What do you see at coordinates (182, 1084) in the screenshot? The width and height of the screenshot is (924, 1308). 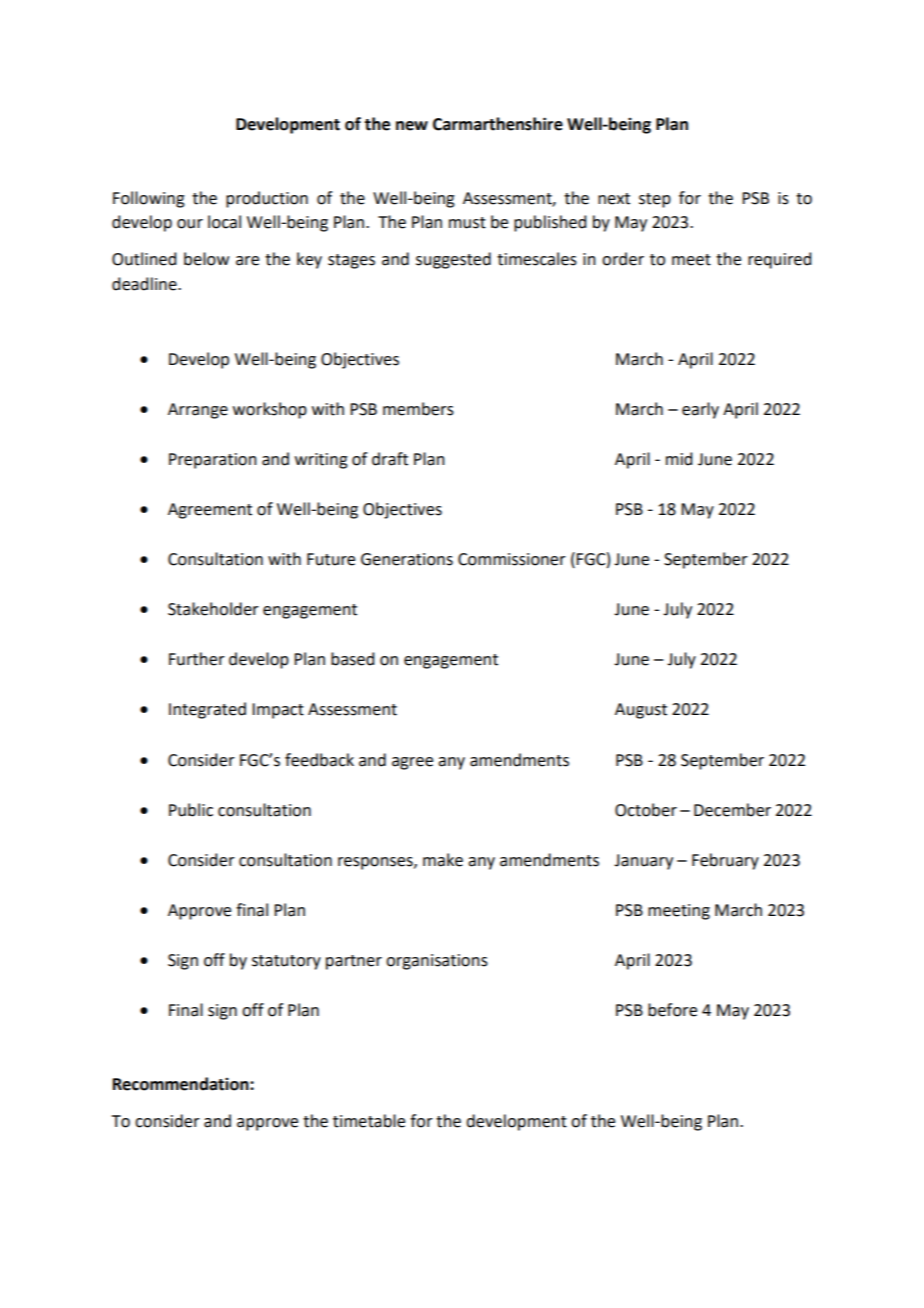 I see `Recommendation` at bounding box center [182, 1084].
